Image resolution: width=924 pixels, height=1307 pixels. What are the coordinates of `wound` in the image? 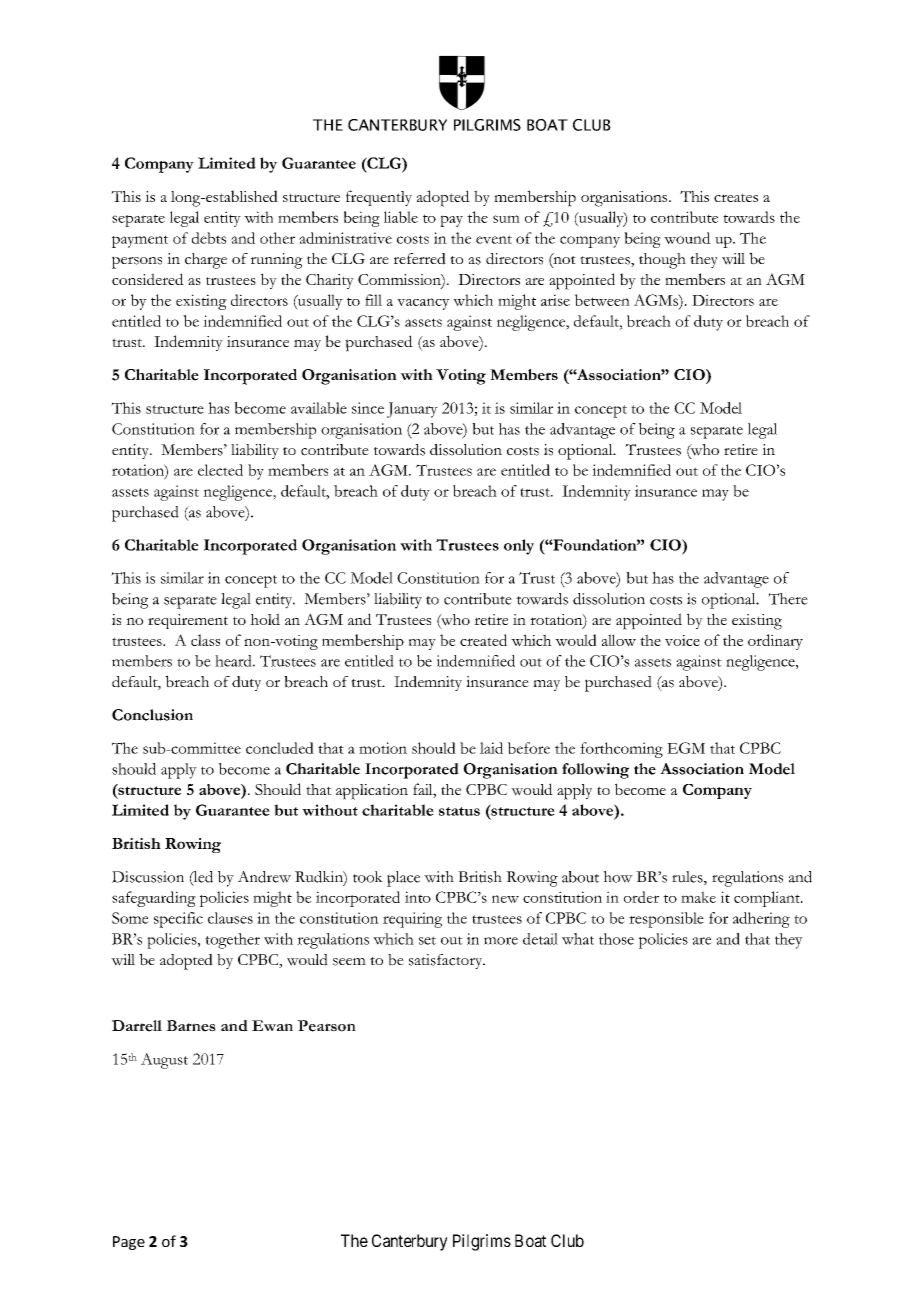 It's located at (687, 238).
